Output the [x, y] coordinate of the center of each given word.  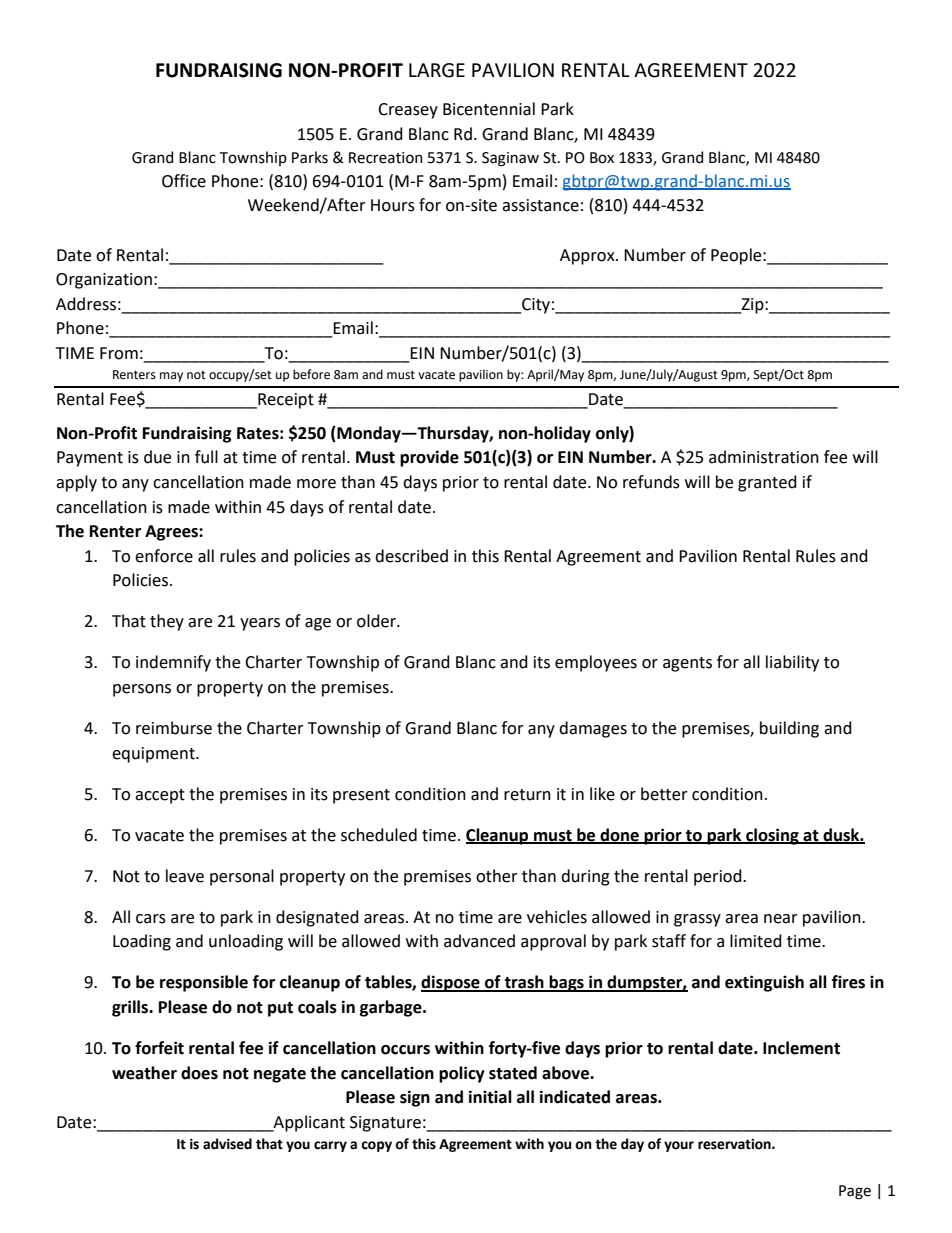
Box [602, 158]
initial [490, 1097]
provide [429, 458]
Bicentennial [489, 109]
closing [772, 836]
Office [184, 181]
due [157, 457]
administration [764, 457]
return [527, 795]
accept [160, 796]
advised [227, 1144]
